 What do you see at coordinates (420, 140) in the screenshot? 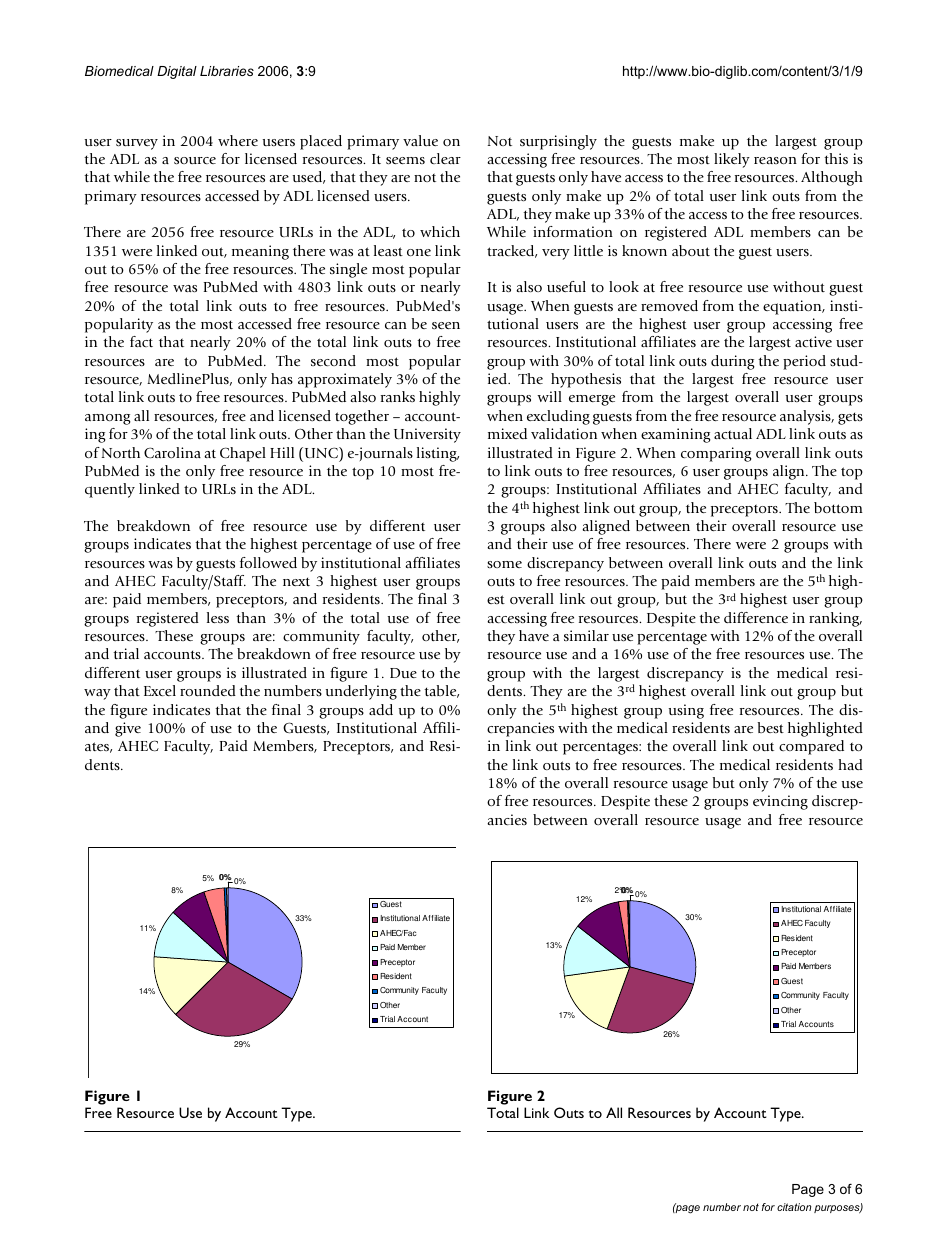
I see `value` at bounding box center [420, 140].
